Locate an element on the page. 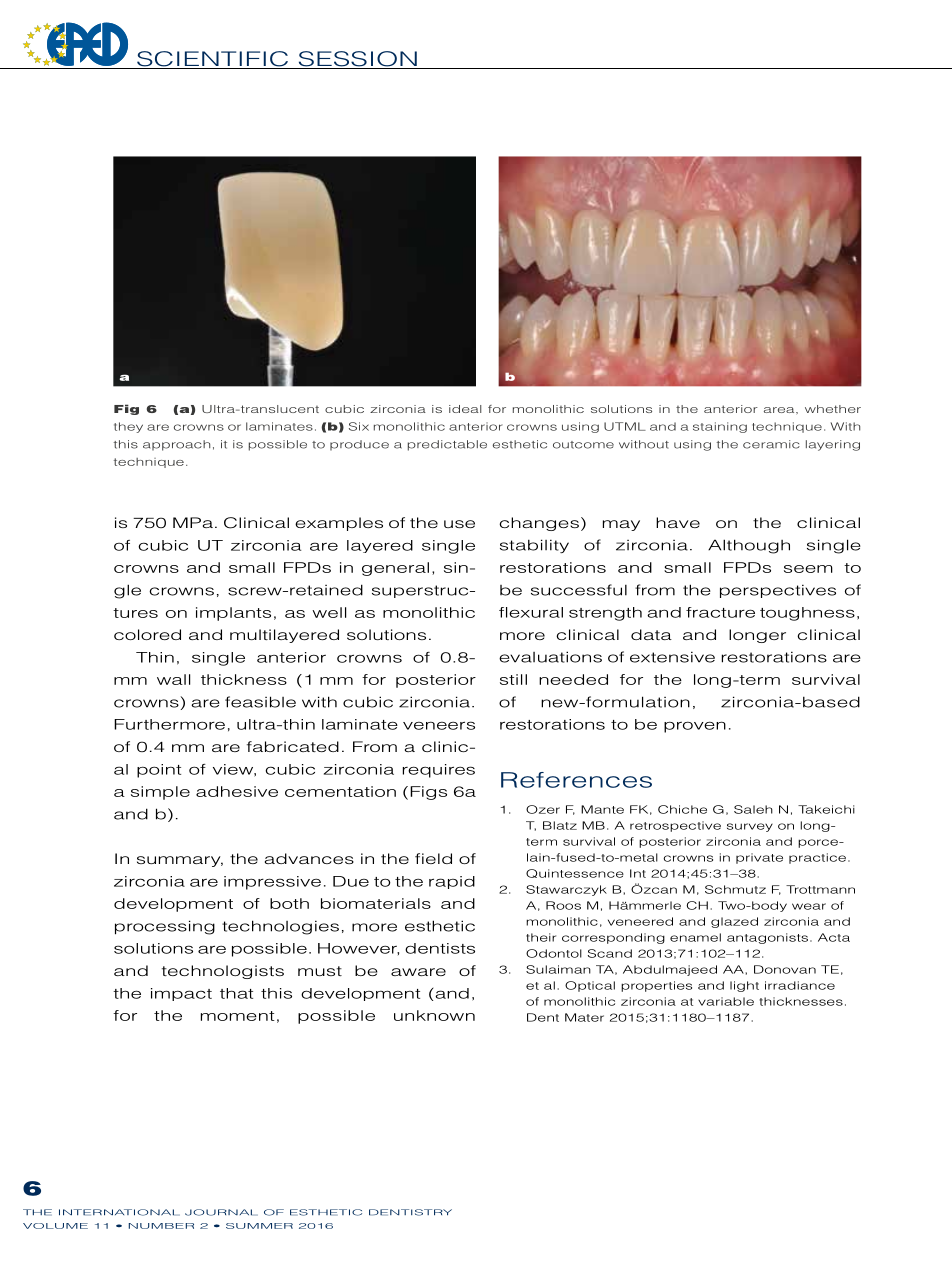  SUMMER is located at coordinates (259, 1226).
